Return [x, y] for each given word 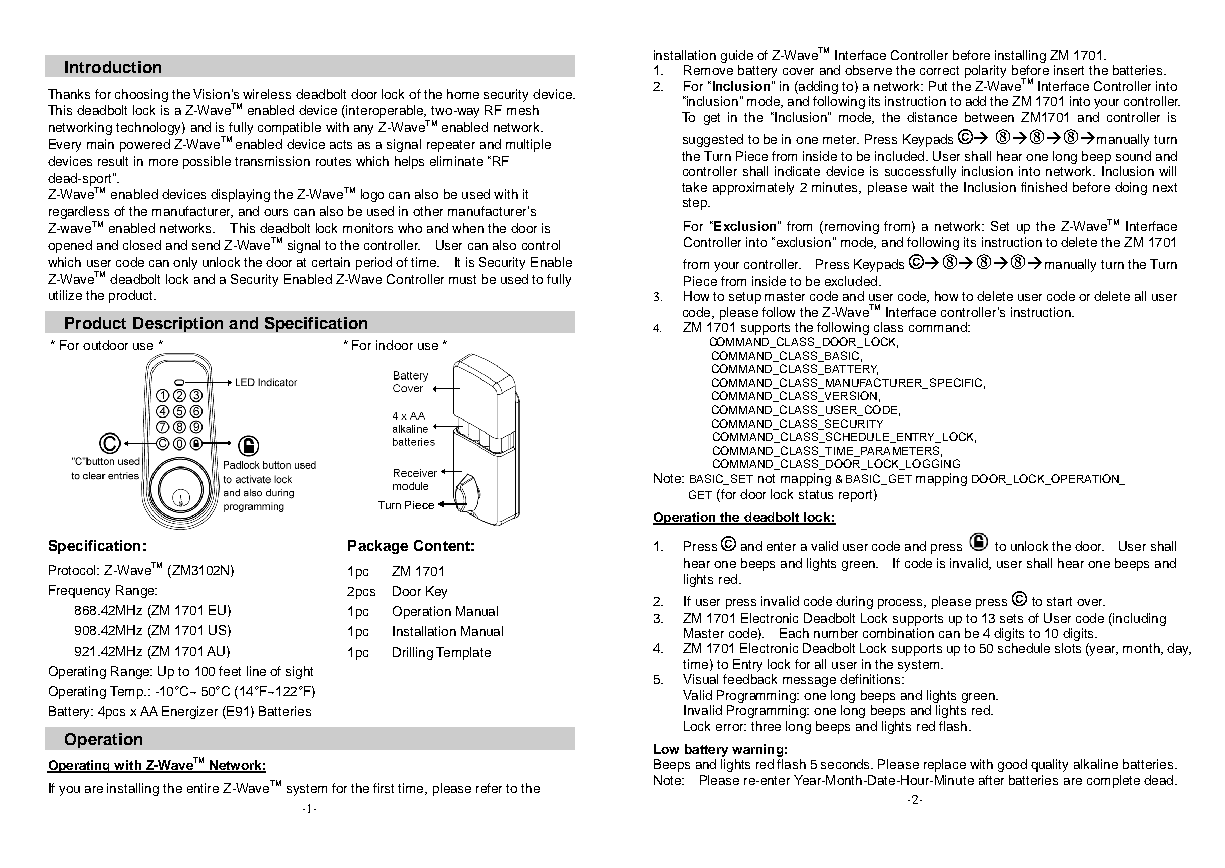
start [1059, 601]
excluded [851, 281]
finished [1044, 187]
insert [1069, 70]
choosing [141, 95]
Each [794, 633]
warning [757, 750]
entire [203, 788]
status [816, 494]
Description [178, 324]
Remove [708, 70]
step [696, 204]
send [206, 245]
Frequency [79, 591]
